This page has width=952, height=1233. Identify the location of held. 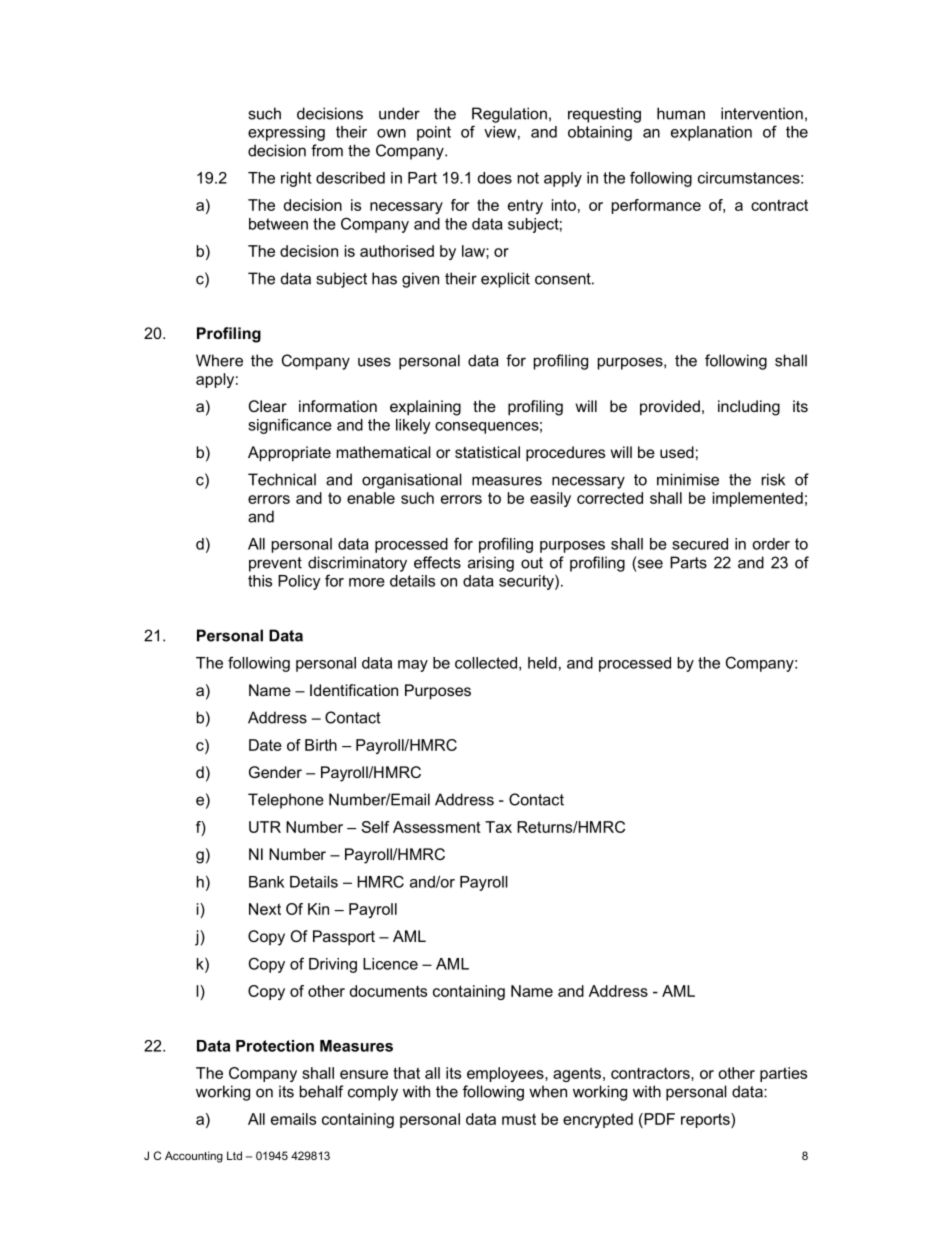
(542, 663).
